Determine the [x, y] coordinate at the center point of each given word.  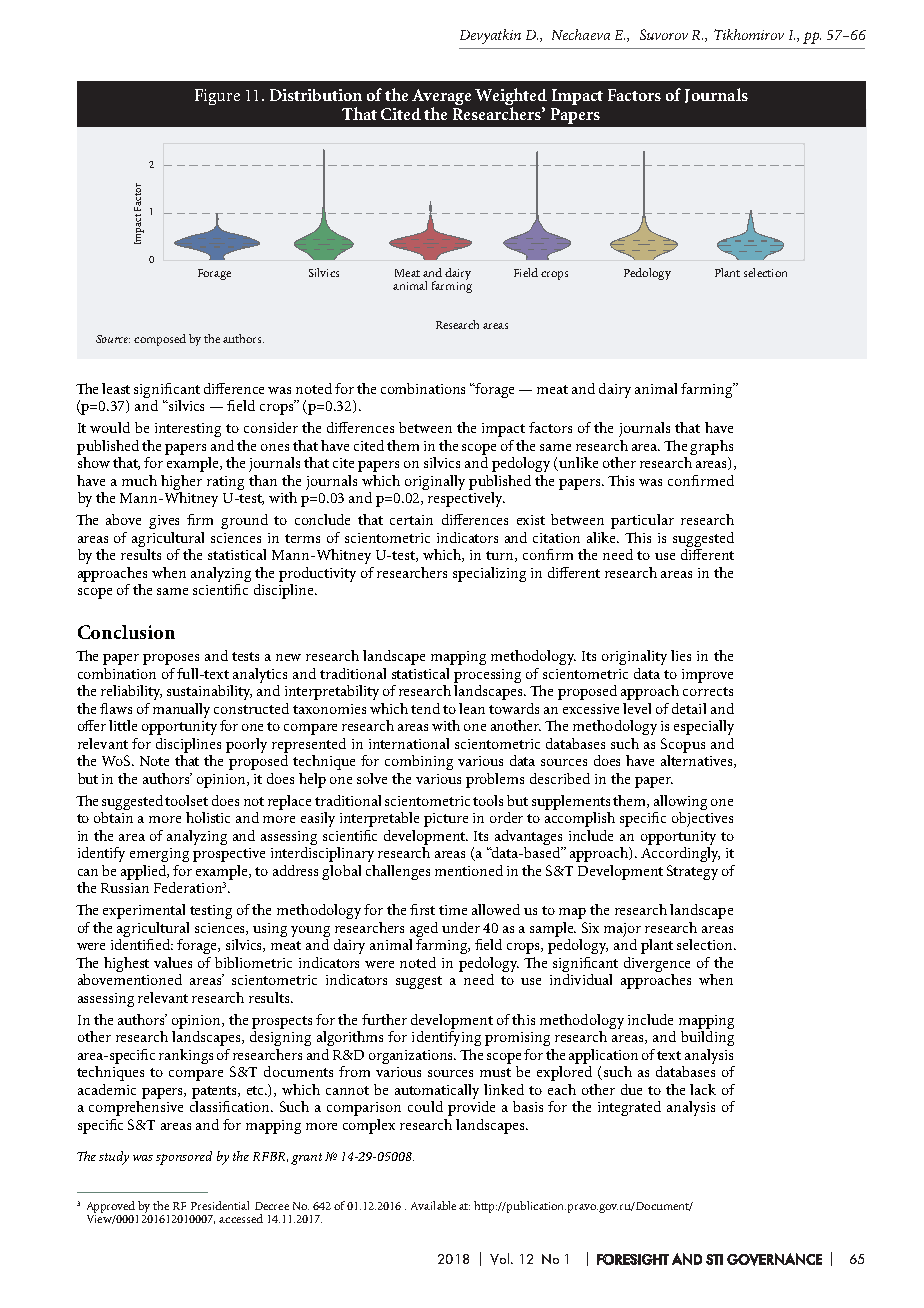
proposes [171, 659]
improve [707, 676]
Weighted [511, 98]
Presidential [220, 1205]
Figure [217, 97]
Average [441, 98]
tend [425, 708]
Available [433, 1205]
